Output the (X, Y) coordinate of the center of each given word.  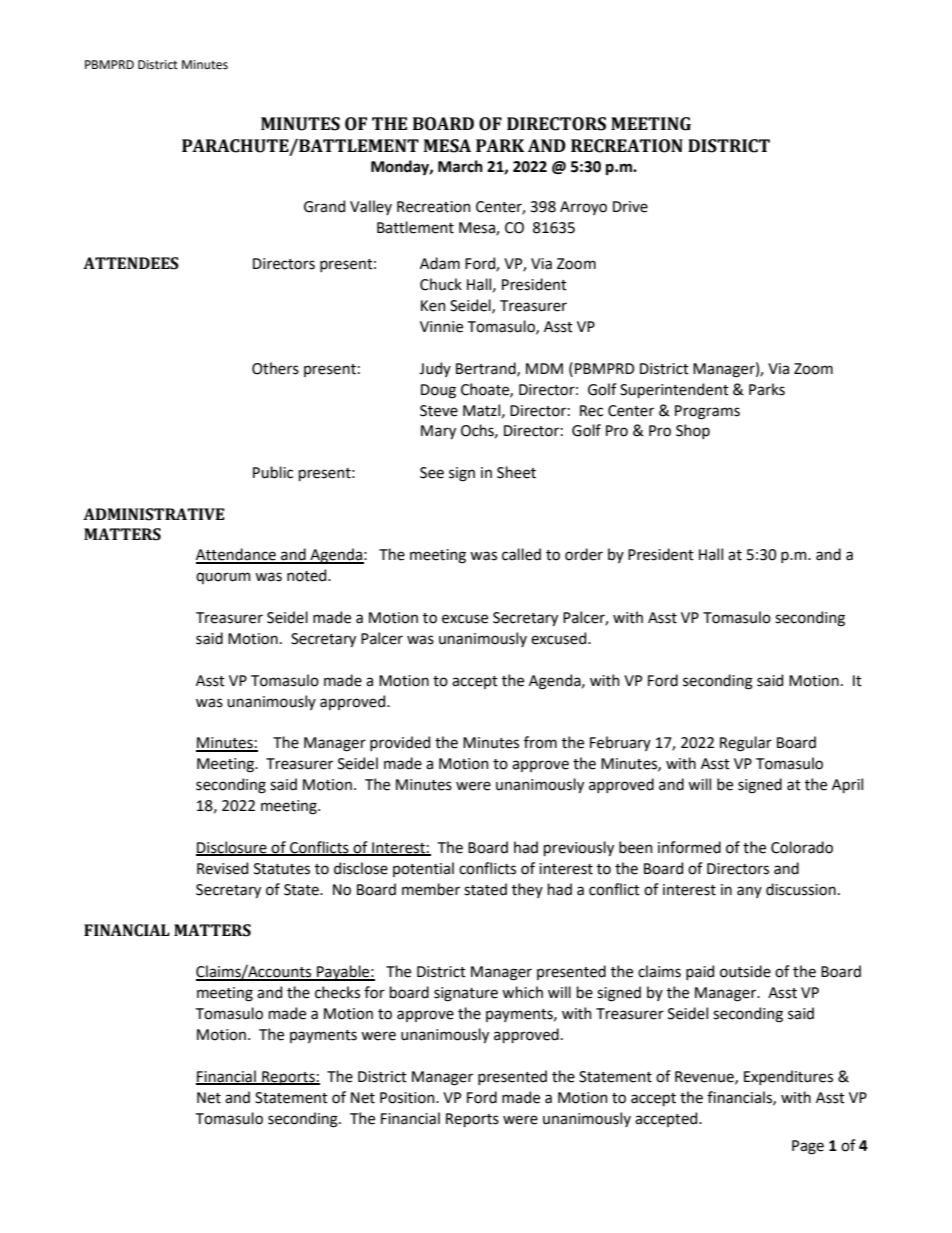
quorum (223, 578)
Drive (630, 207)
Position (408, 1098)
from (540, 742)
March (460, 166)
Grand (324, 206)
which (522, 992)
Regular (746, 744)
